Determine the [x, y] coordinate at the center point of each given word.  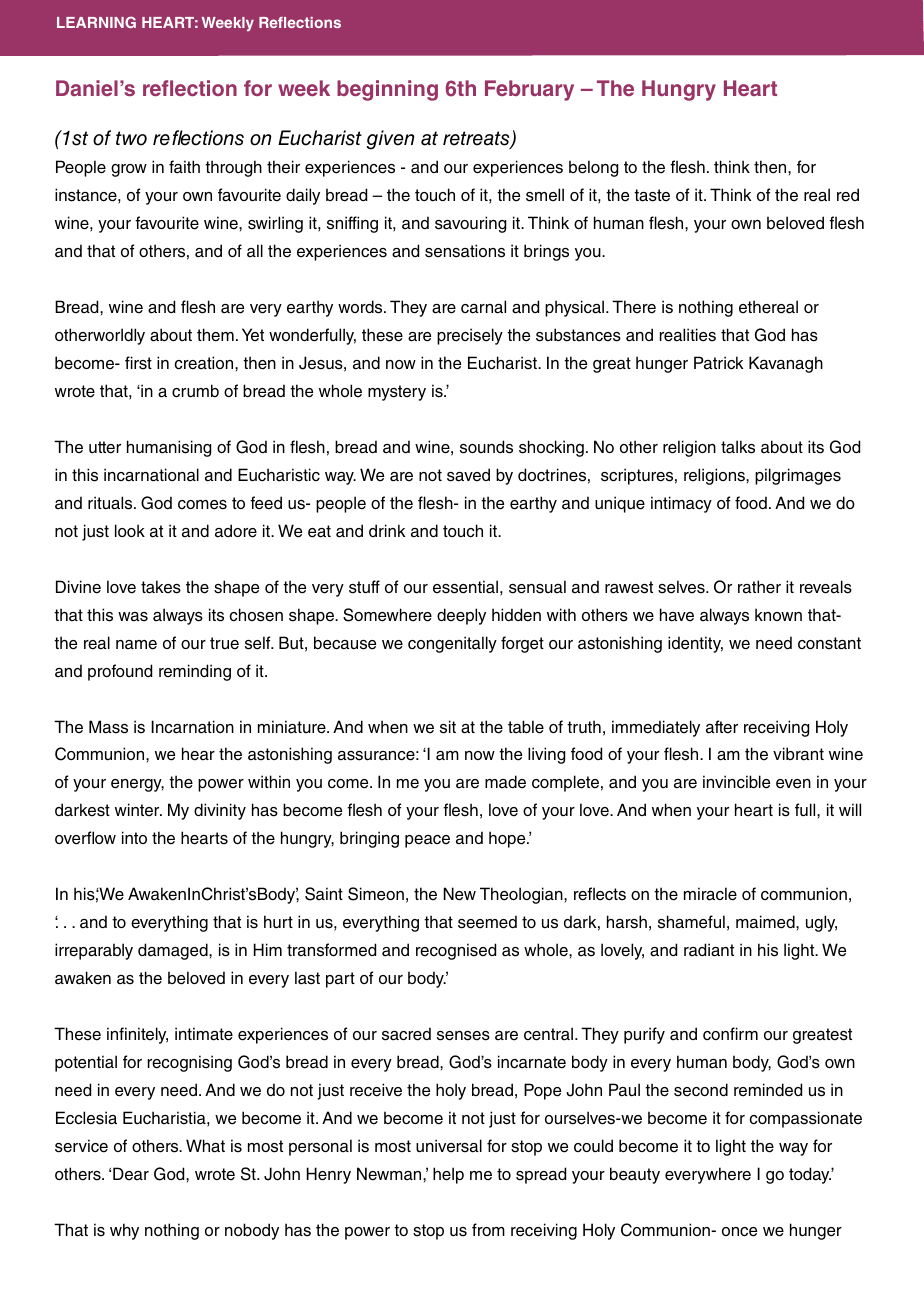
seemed [487, 922]
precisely [470, 336]
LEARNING [96, 22]
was [133, 617]
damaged [174, 951]
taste [652, 195]
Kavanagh [786, 364]
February [529, 90]
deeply [461, 616]
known [778, 614]
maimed [766, 922]
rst [143, 363]
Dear [131, 1174]
